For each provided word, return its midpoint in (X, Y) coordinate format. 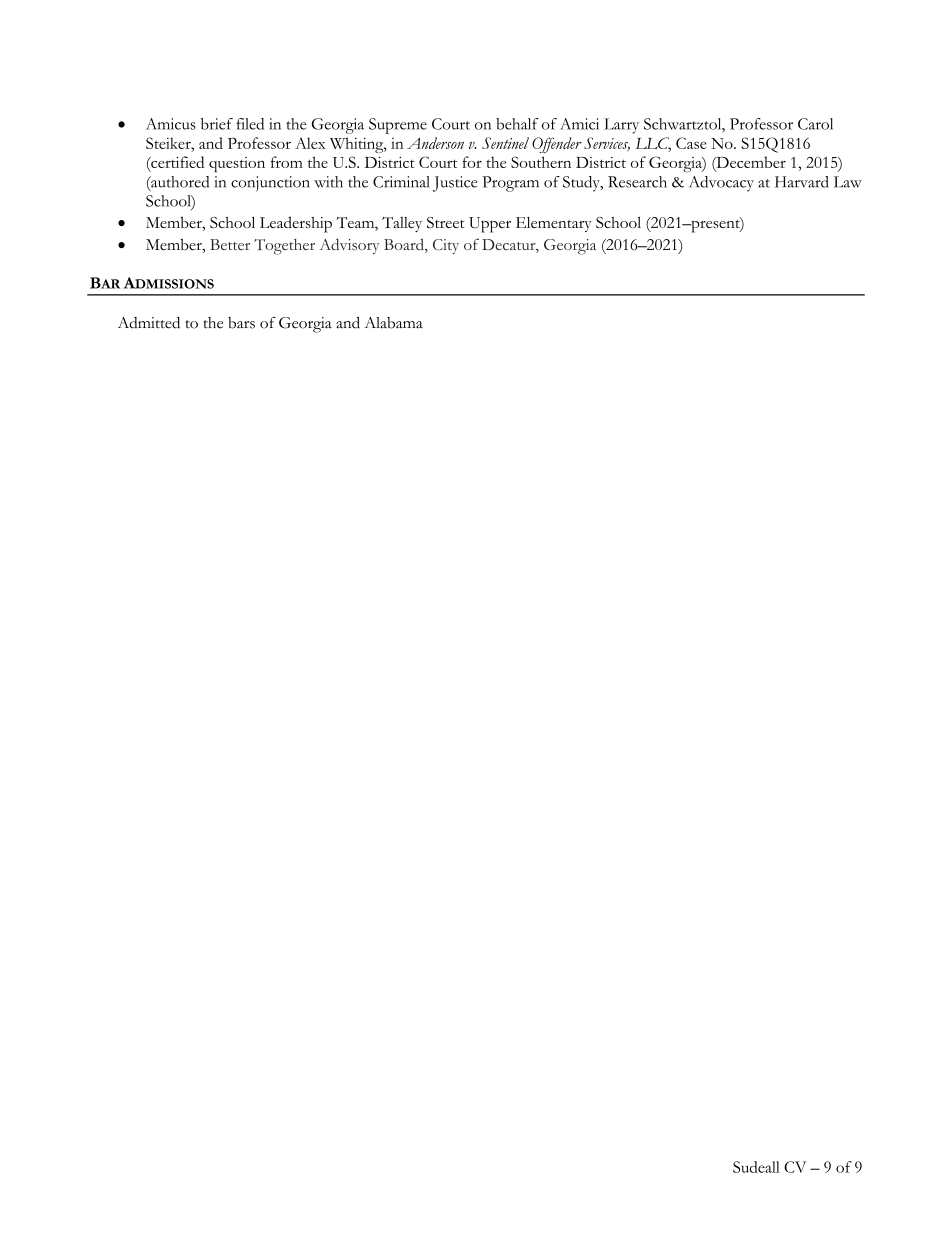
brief (217, 124)
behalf (517, 124)
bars (241, 323)
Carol (815, 124)
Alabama (394, 323)
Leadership (296, 224)
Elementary (554, 224)
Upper (490, 225)
